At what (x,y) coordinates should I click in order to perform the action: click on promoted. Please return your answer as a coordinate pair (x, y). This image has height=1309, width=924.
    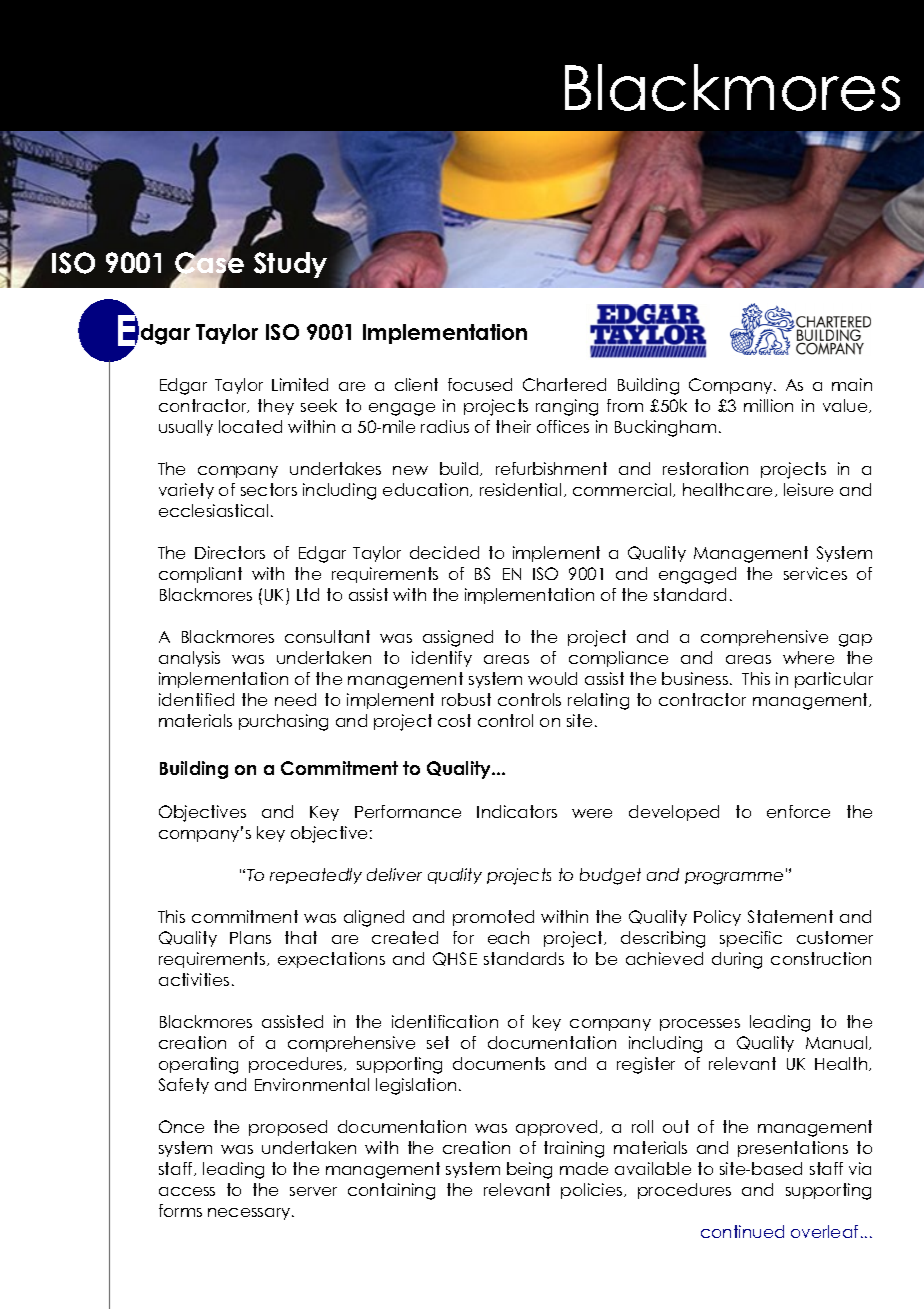
    Looking at the image, I should click on (493, 918).
